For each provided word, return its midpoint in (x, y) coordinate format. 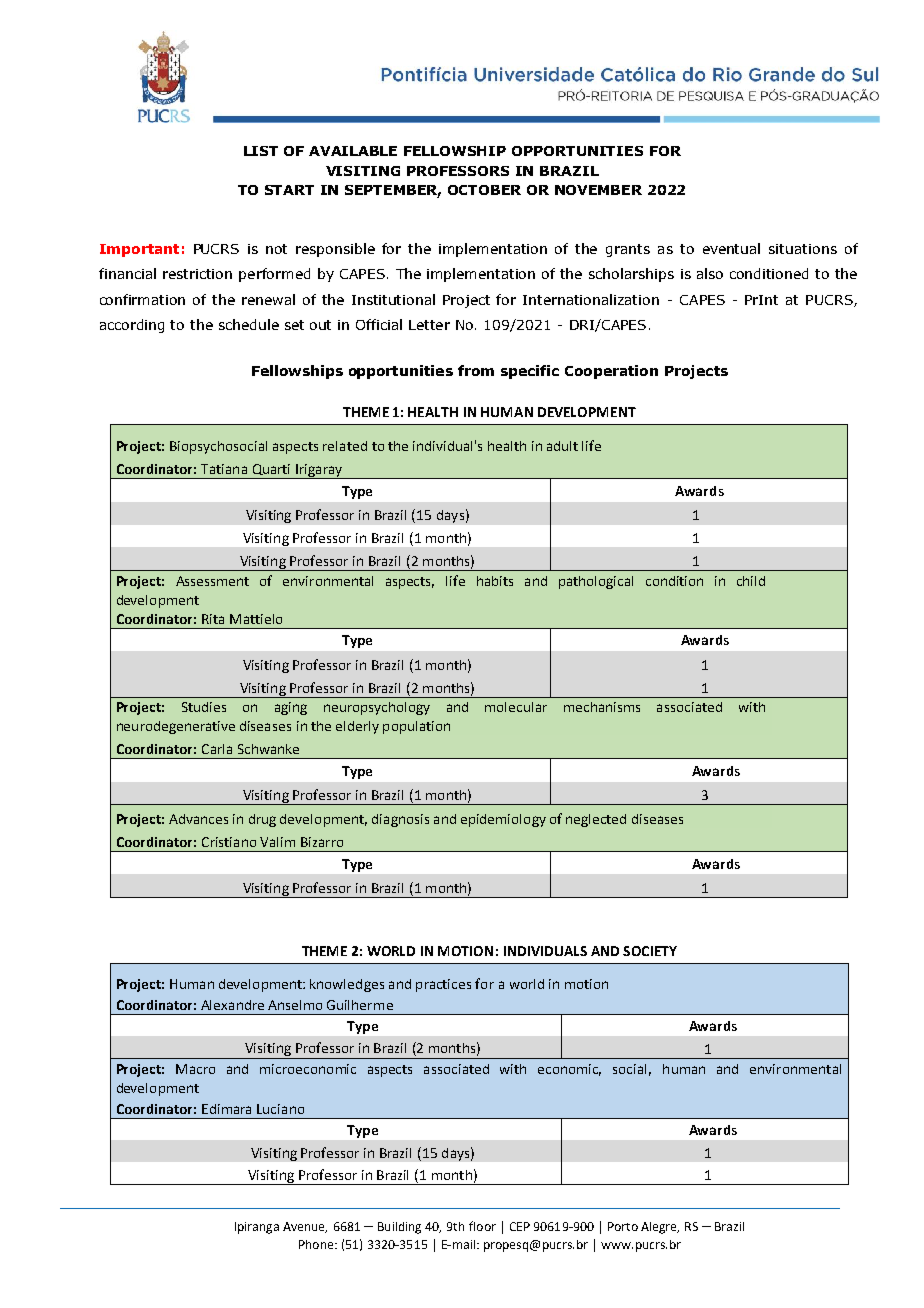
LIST (261, 151)
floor (482, 1226)
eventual (731, 248)
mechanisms (602, 707)
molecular (516, 707)
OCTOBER (484, 190)
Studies (204, 707)
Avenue (305, 1227)
